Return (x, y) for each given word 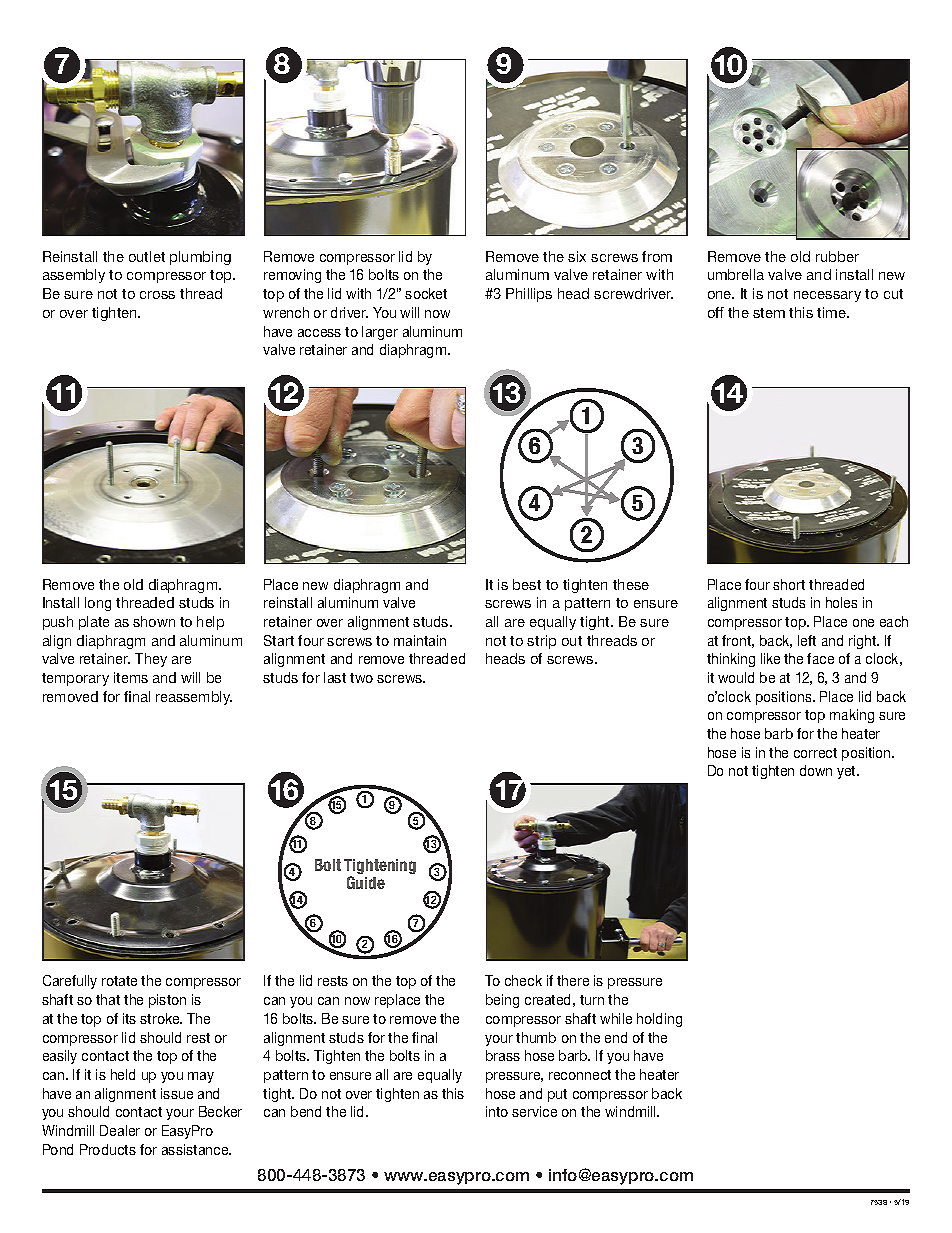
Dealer (120, 1130)
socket (426, 293)
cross (157, 295)
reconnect (580, 1075)
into (497, 1111)
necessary (827, 296)
